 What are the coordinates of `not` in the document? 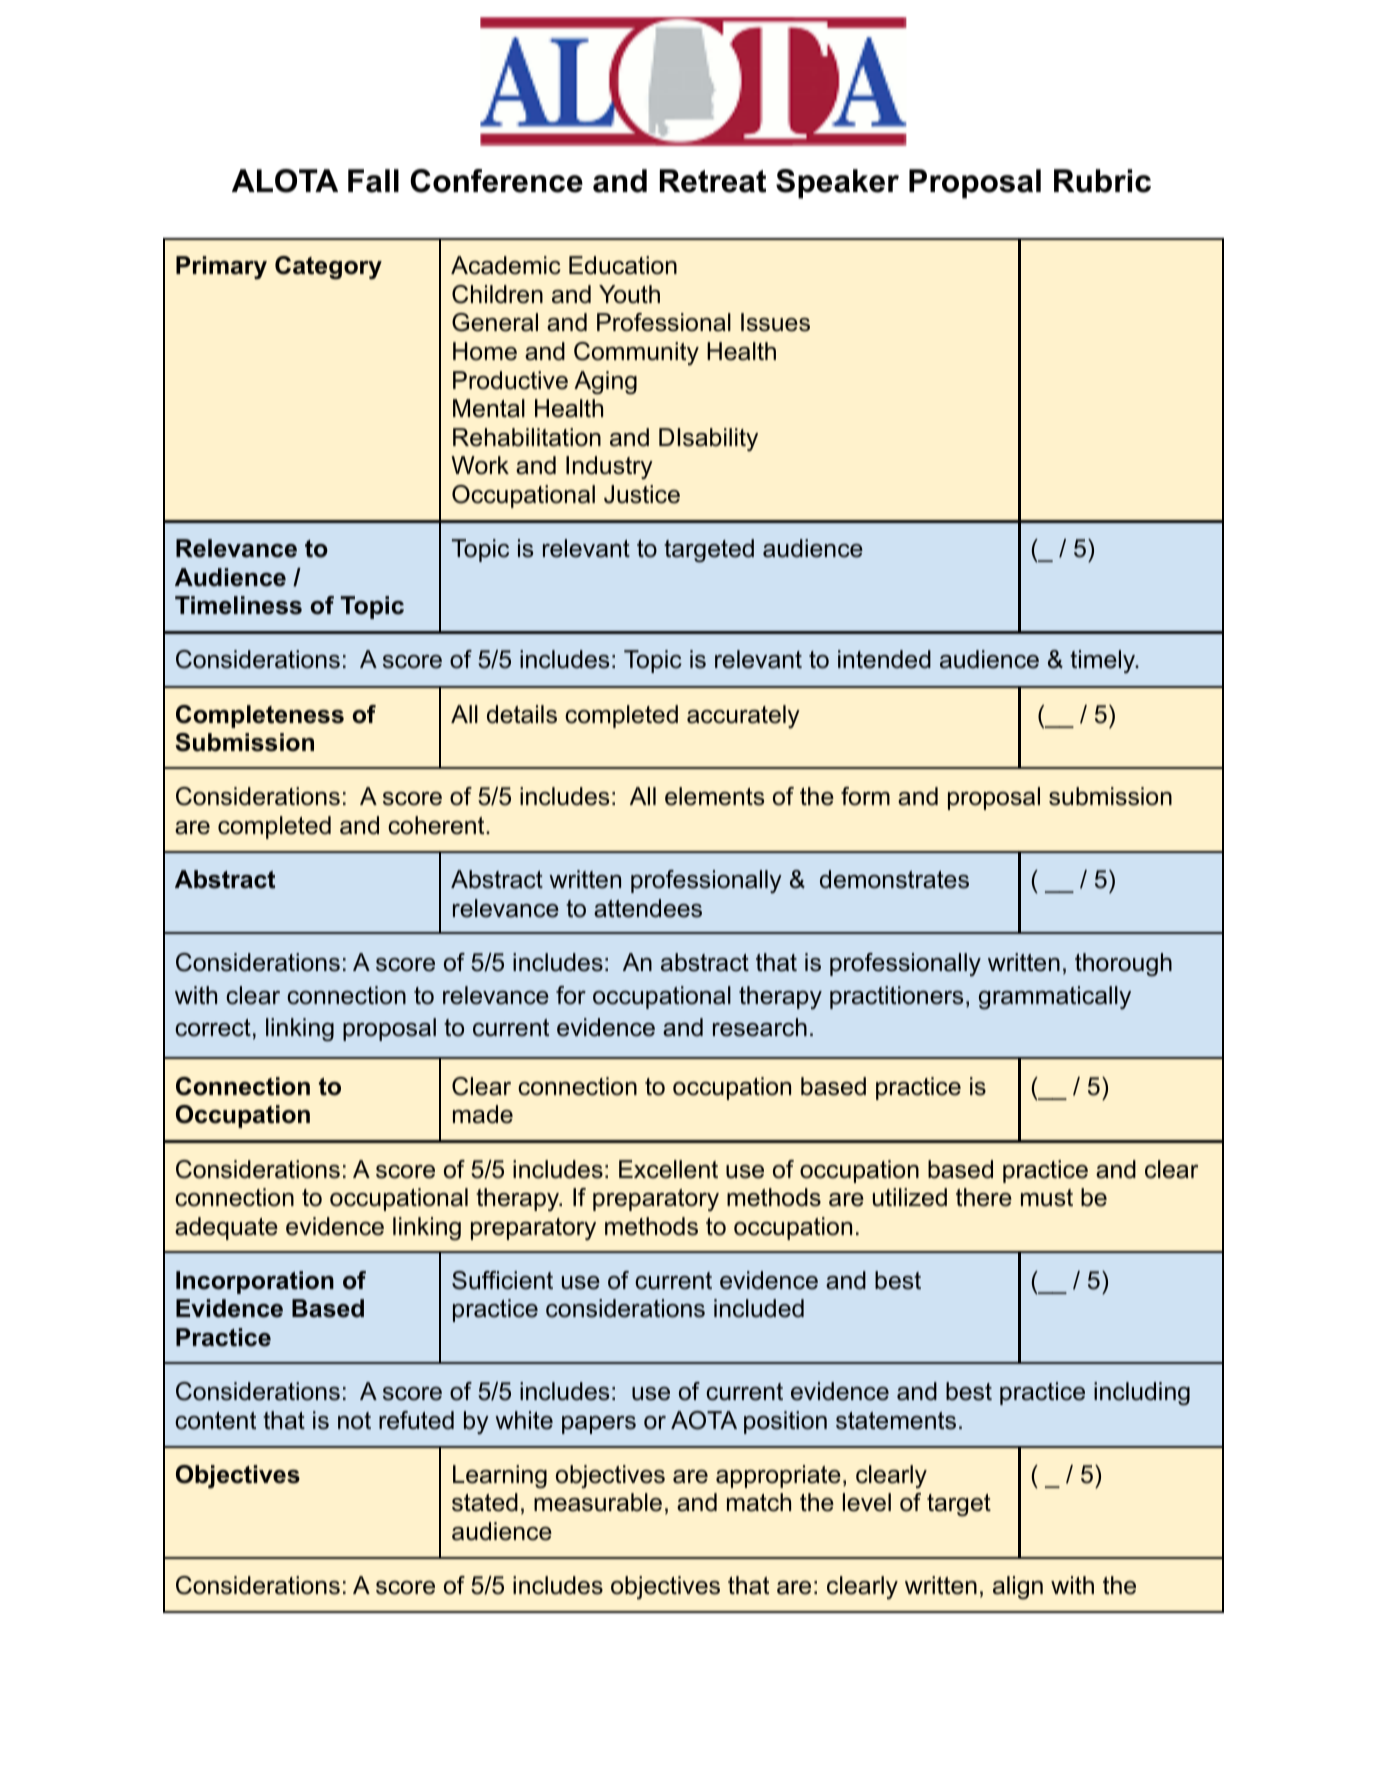 It's located at (354, 1421).
